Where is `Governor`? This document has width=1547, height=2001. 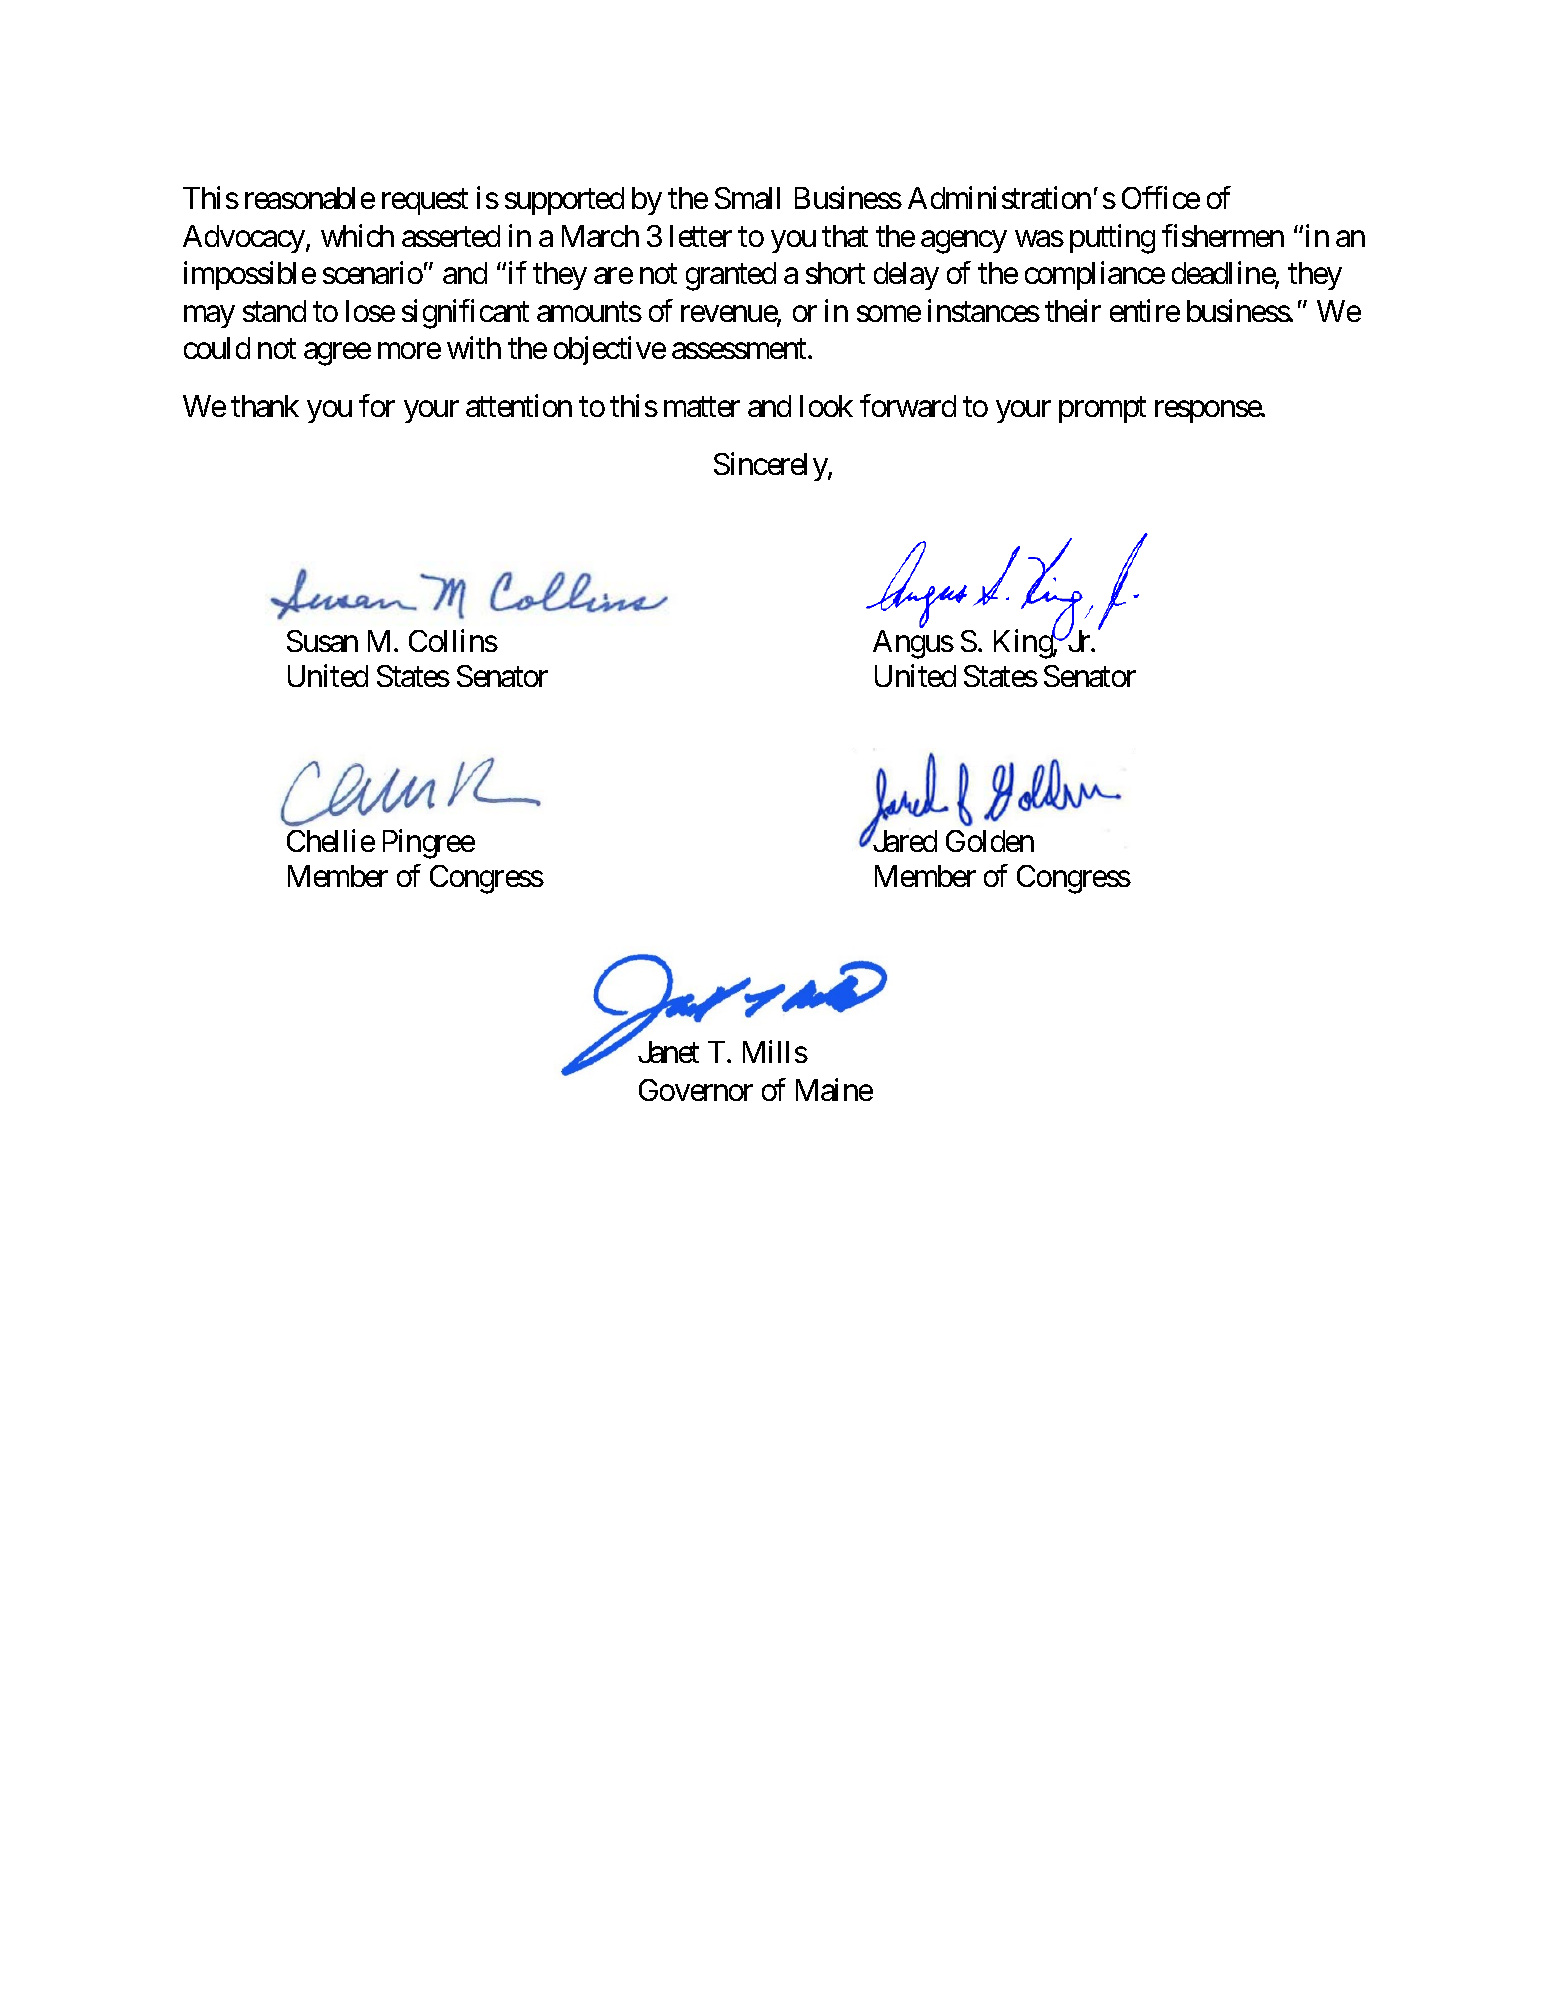
Governor is located at coordinates (696, 1090).
